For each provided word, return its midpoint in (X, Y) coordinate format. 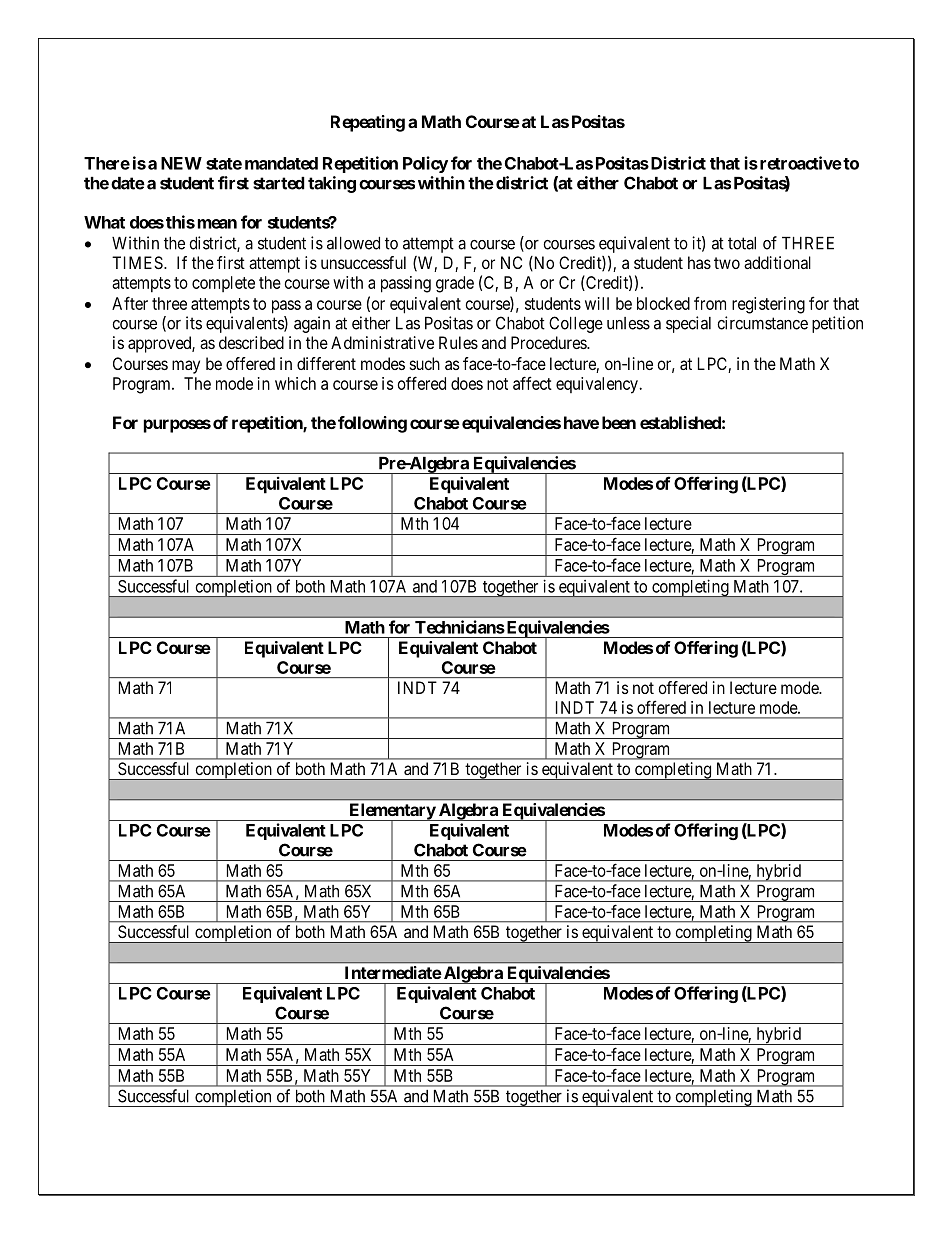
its (194, 323)
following (372, 424)
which (295, 383)
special (688, 324)
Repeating (368, 123)
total (742, 243)
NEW (181, 163)
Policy (425, 164)
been (619, 422)
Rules (458, 342)
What (104, 222)
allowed (353, 243)
